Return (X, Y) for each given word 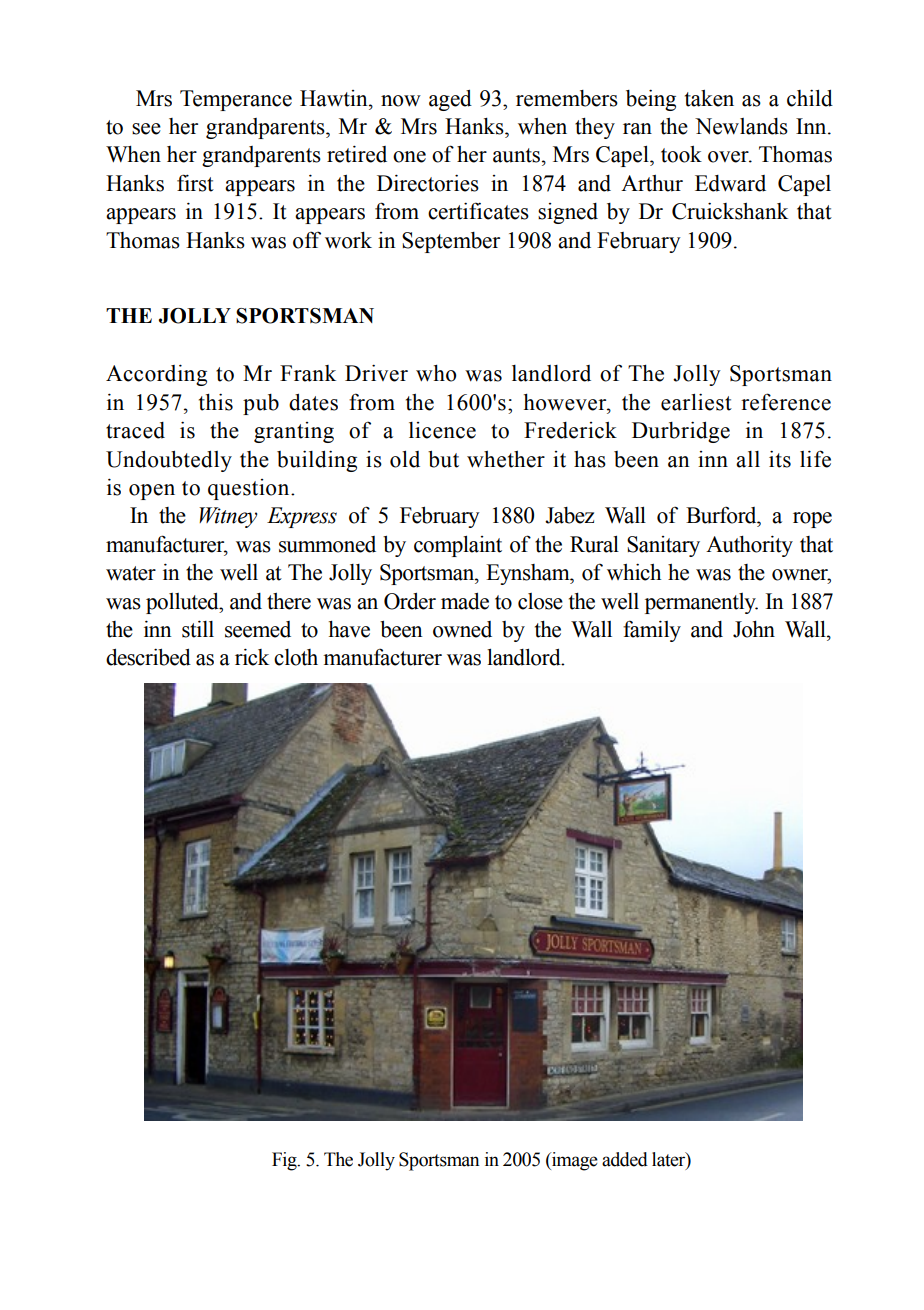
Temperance (236, 100)
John (754, 629)
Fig (285, 1161)
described (148, 657)
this (216, 402)
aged (450, 100)
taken (709, 98)
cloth (296, 657)
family (652, 631)
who (436, 373)
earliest (696, 402)
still (198, 629)
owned (462, 629)
